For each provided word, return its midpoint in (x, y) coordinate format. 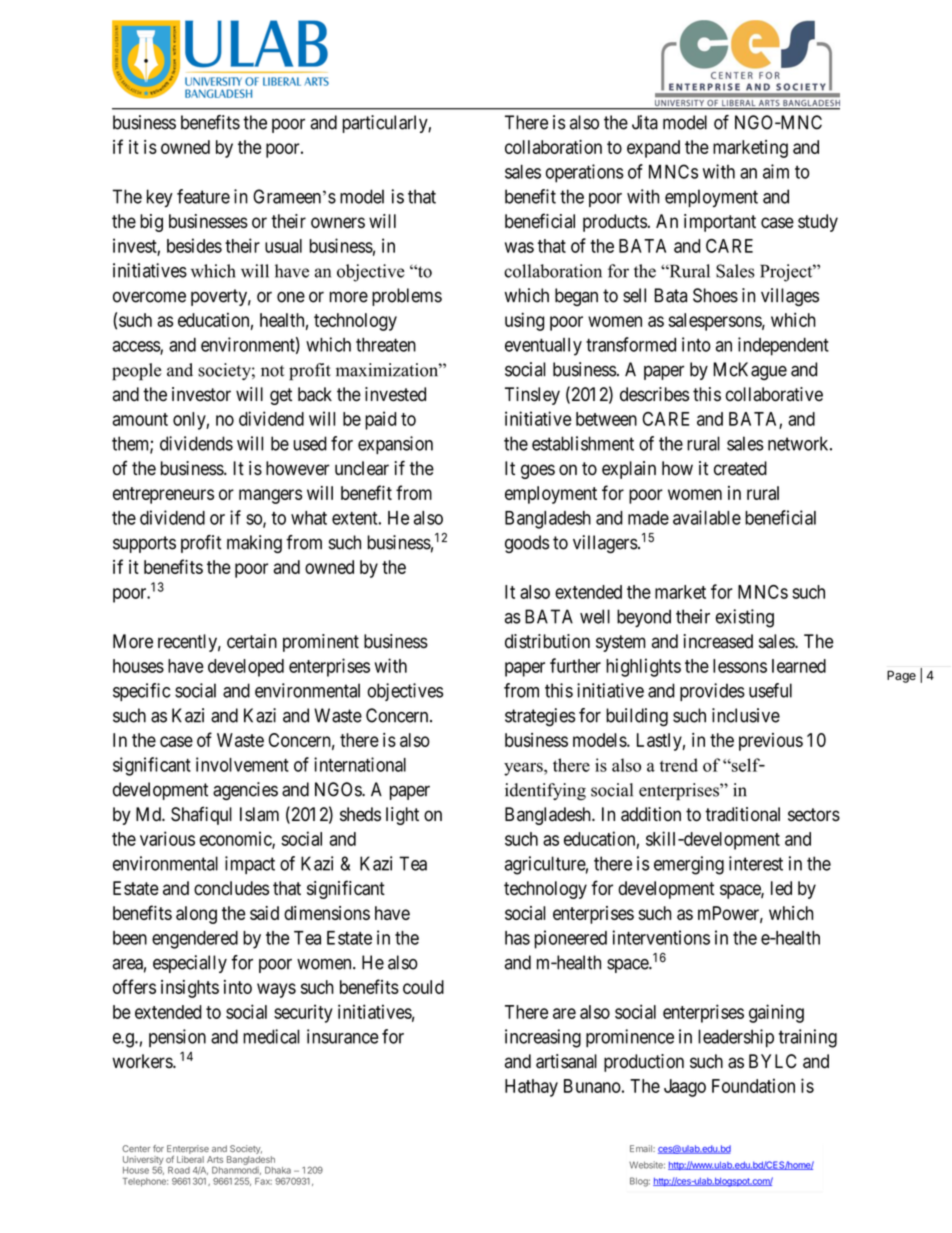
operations (585, 173)
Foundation (753, 1085)
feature (203, 196)
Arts (215, 1159)
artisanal (566, 1061)
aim (776, 171)
